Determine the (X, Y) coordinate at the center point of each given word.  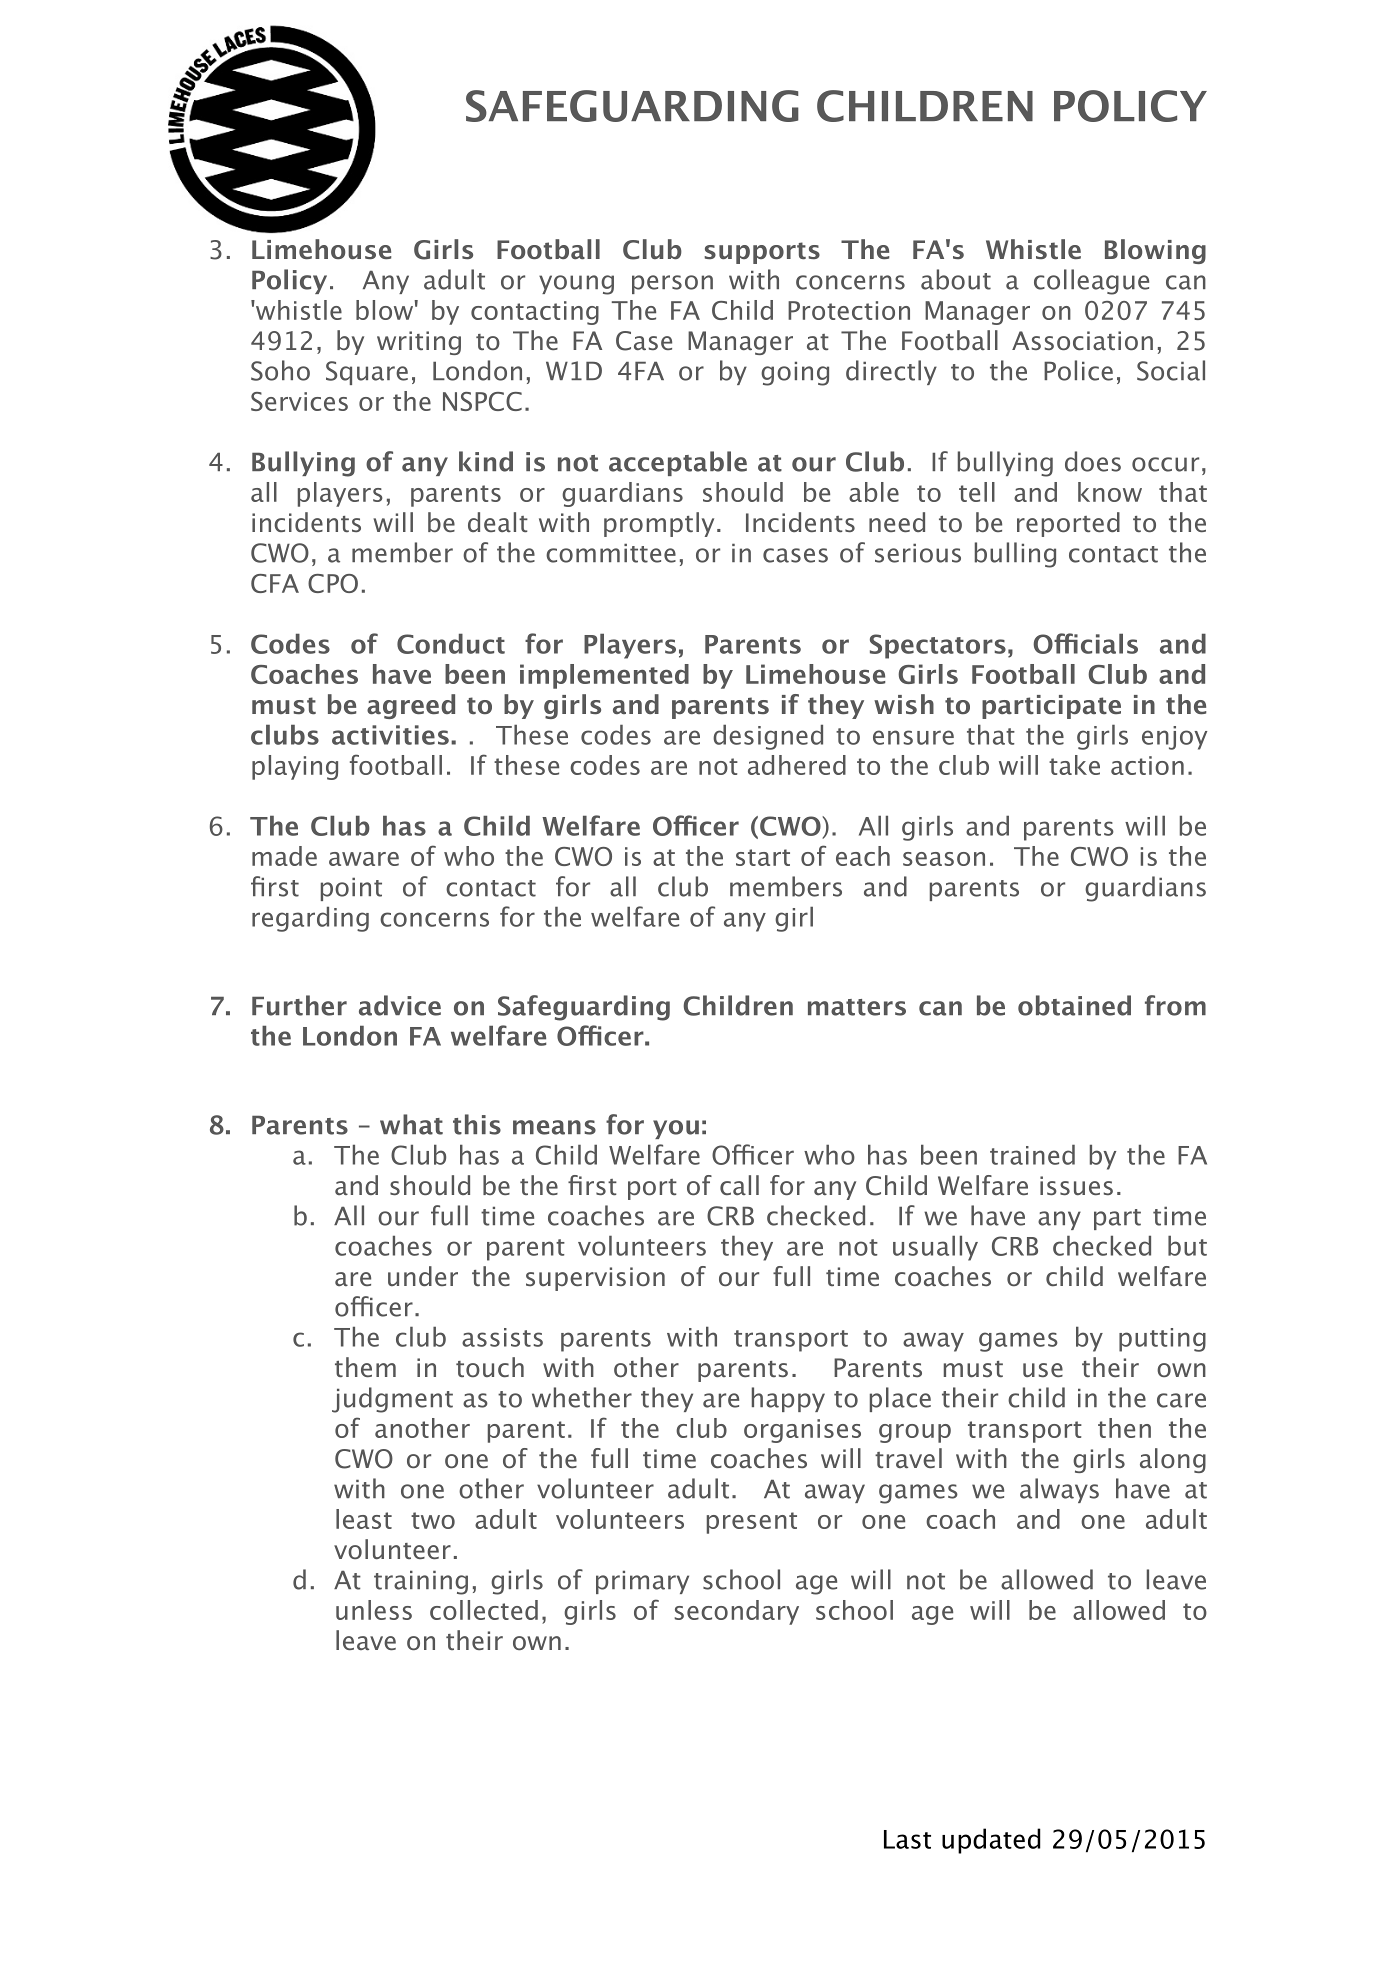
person (672, 284)
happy (788, 1399)
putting (1162, 1340)
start (763, 857)
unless (374, 1610)
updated (991, 1841)
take (1074, 765)
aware (364, 859)
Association (1082, 340)
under (423, 1276)
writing (419, 343)
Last (907, 1839)
